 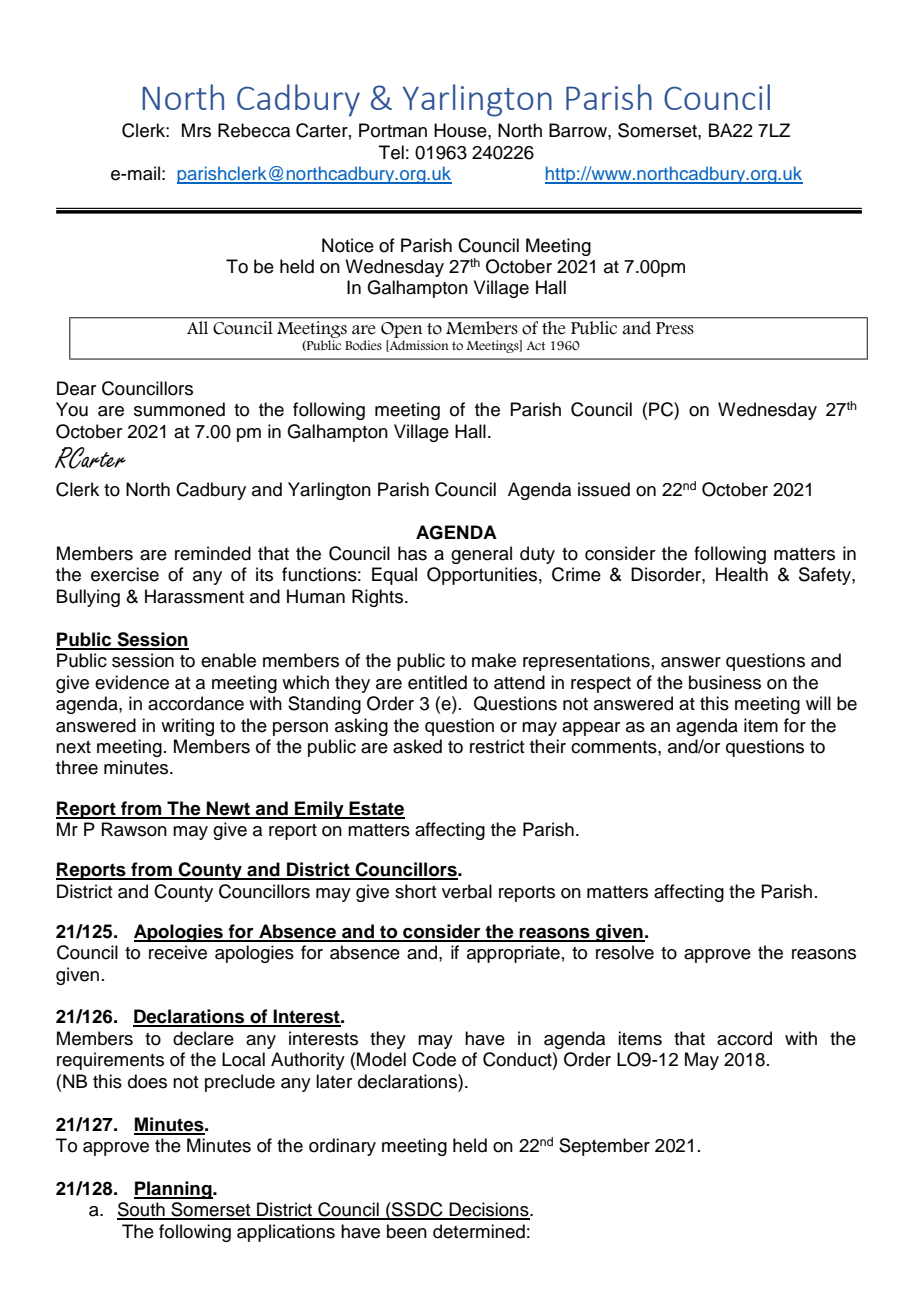 What do you see at coordinates (196, 130) in the image?
I see `Mrs` at bounding box center [196, 130].
